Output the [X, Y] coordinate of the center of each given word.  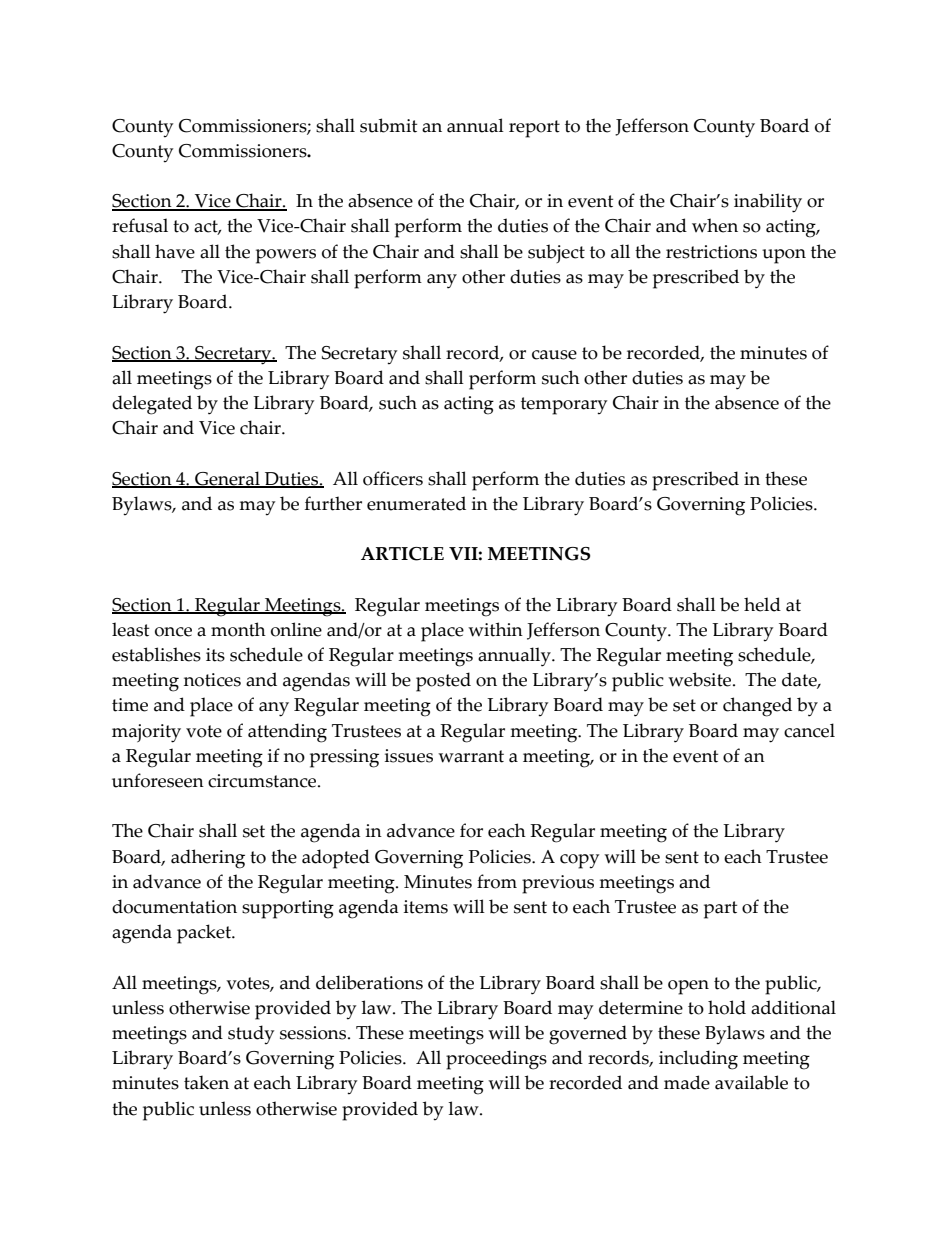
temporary [564, 406]
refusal [140, 225]
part [720, 910]
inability [768, 203]
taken [206, 1082]
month [238, 629]
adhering [208, 859]
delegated [152, 405]
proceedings [496, 1060]
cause [554, 355]
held [762, 604]
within [495, 629]
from [497, 881]
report [534, 129]
